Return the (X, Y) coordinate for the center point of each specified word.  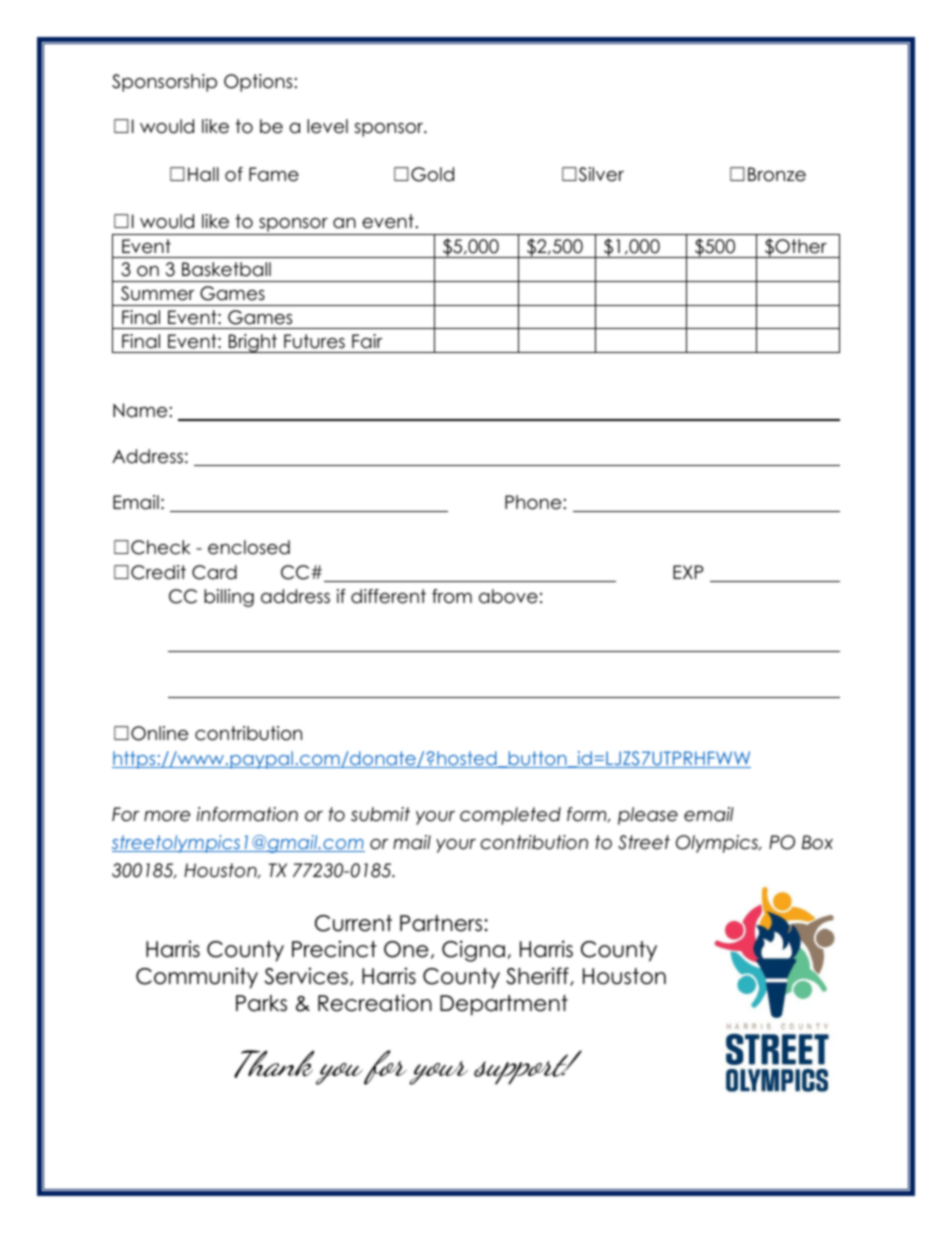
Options (258, 83)
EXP (688, 572)
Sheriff (538, 976)
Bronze (777, 174)
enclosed (249, 547)
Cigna (473, 951)
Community (197, 978)
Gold (432, 174)
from (452, 596)
